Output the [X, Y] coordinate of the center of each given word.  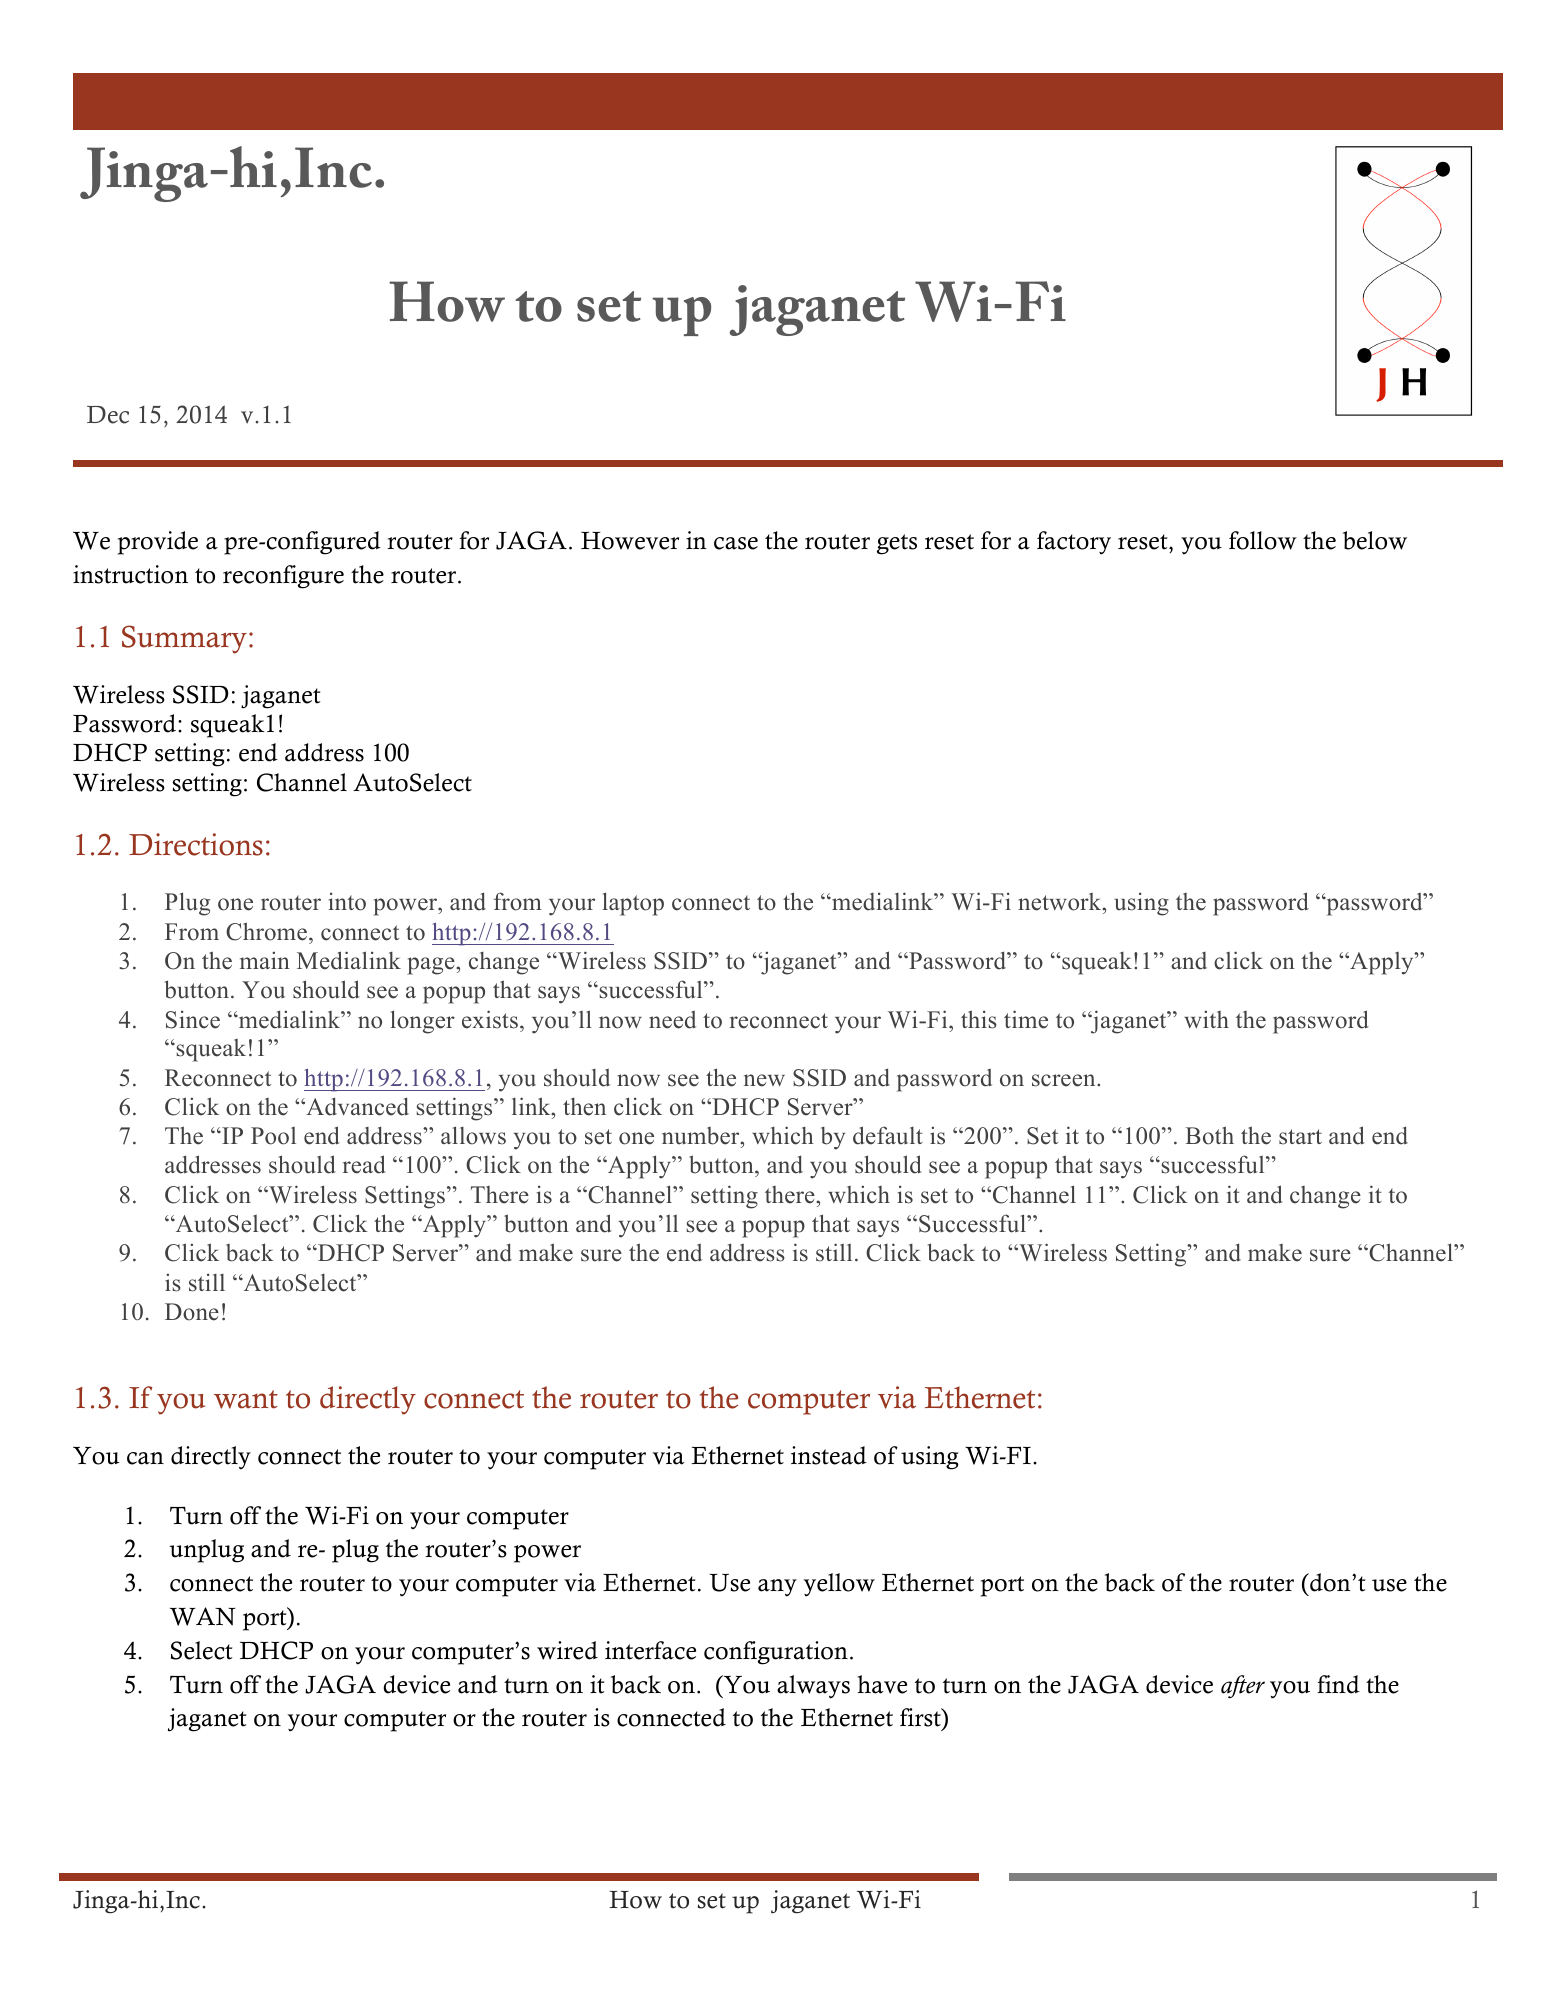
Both [1209, 1135]
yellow [839, 1585]
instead [829, 1455]
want [246, 1399]
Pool [273, 1136]
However [630, 541]
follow [1263, 540]
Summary [184, 639]
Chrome [266, 931]
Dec [108, 415]
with [1206, 1019]
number [702, 1136]
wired [567, 1650]
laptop [633, 904]
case [736, 543]
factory [1074, 543]
